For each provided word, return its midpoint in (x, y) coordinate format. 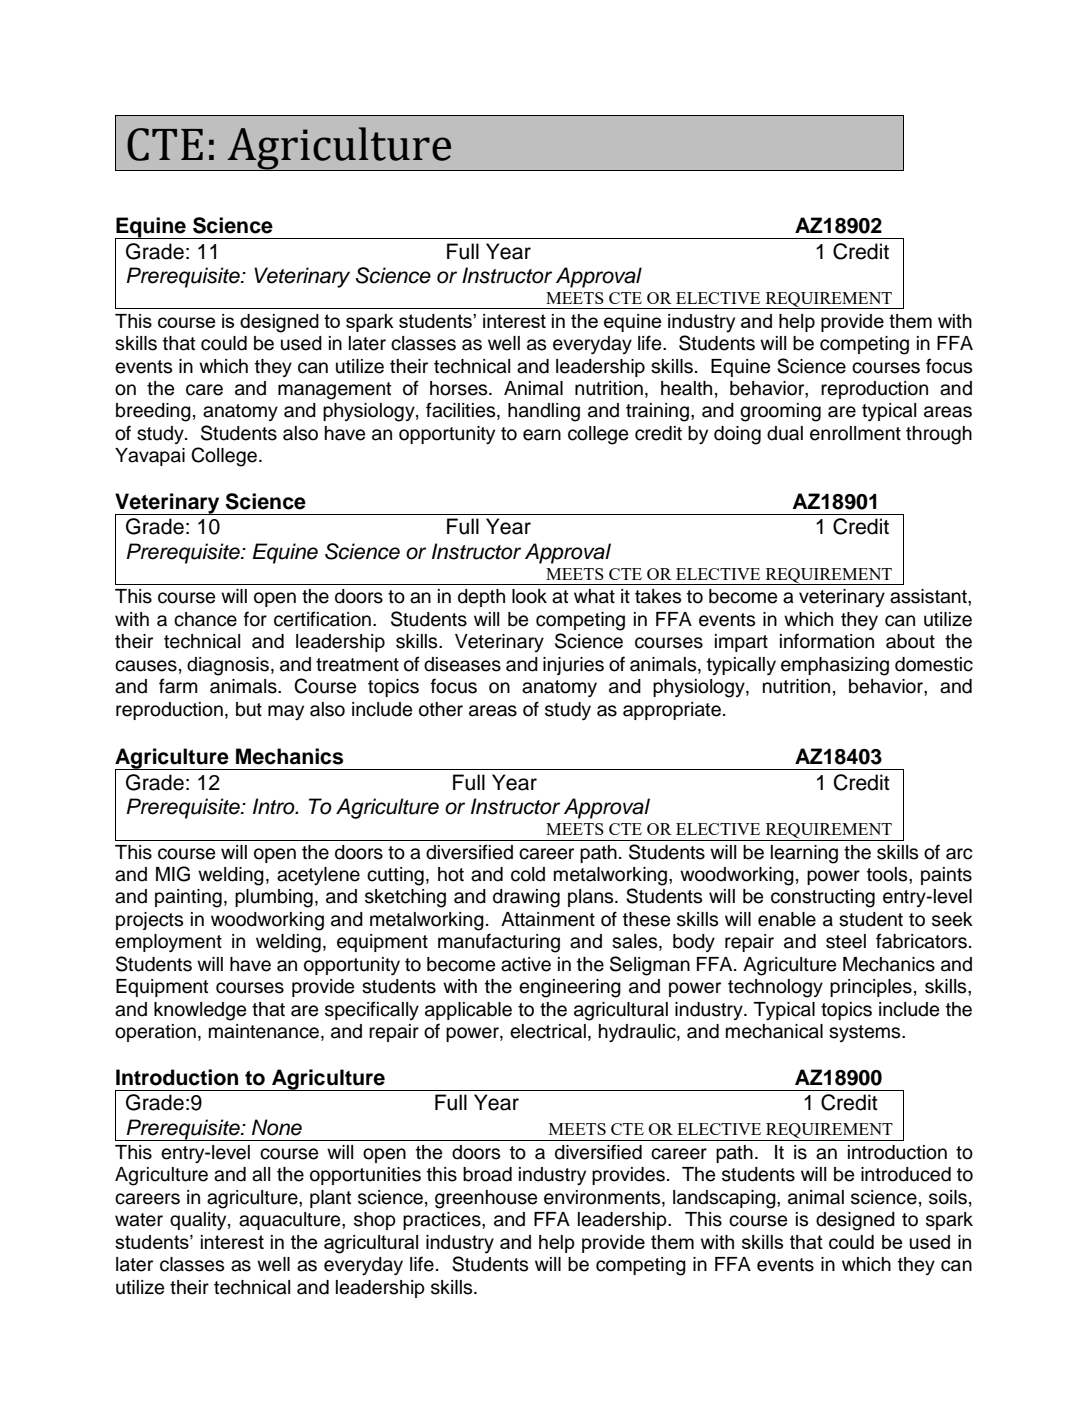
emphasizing (835, 666)
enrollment (855, 433)
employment (168, 943)
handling (544, 412)
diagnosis (228, 666)
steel (846, 941)
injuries (573, 666)
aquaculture (291, 1221)
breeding (153, 412)
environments (603, 1198)
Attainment (548, 919)
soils (948, 1197)
